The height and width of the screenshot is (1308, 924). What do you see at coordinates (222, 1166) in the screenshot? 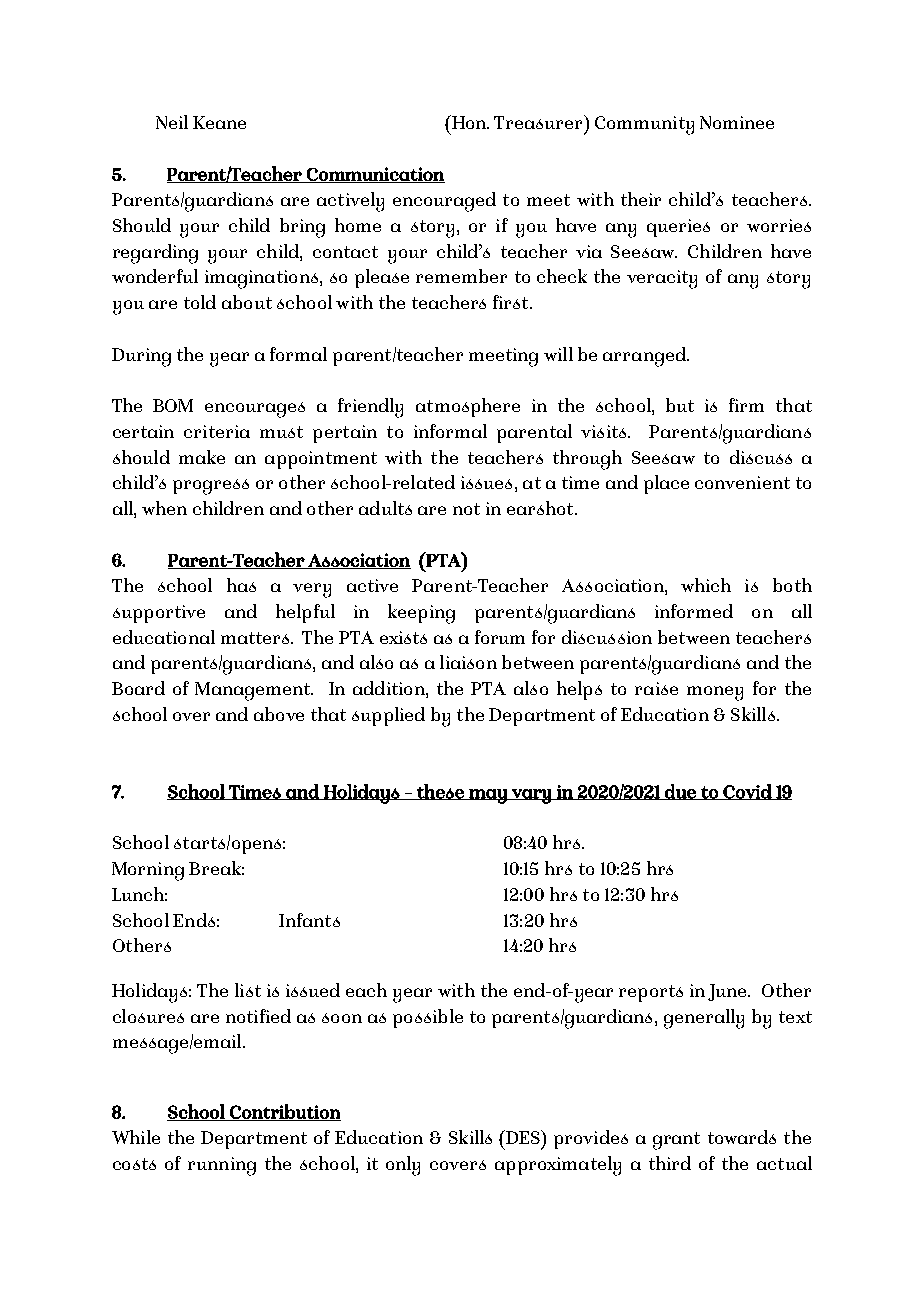
I see `running` at bounding box center [222, 1166].
